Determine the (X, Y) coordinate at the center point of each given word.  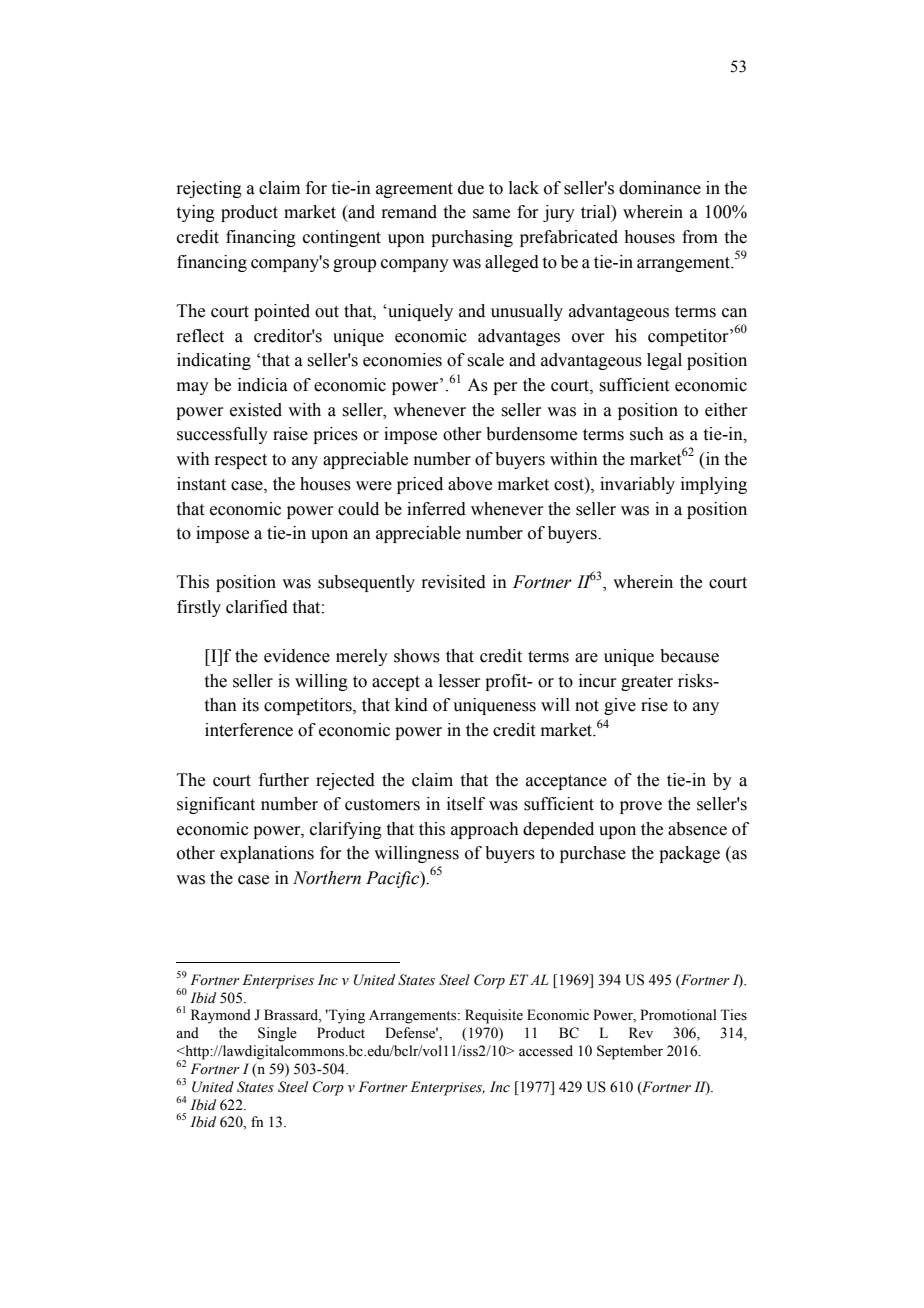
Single (277, 1034)
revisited (453, 582)
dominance (660, 188)
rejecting (209, 189)
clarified (257, 607)
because (689, 656)
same (491, 214)
